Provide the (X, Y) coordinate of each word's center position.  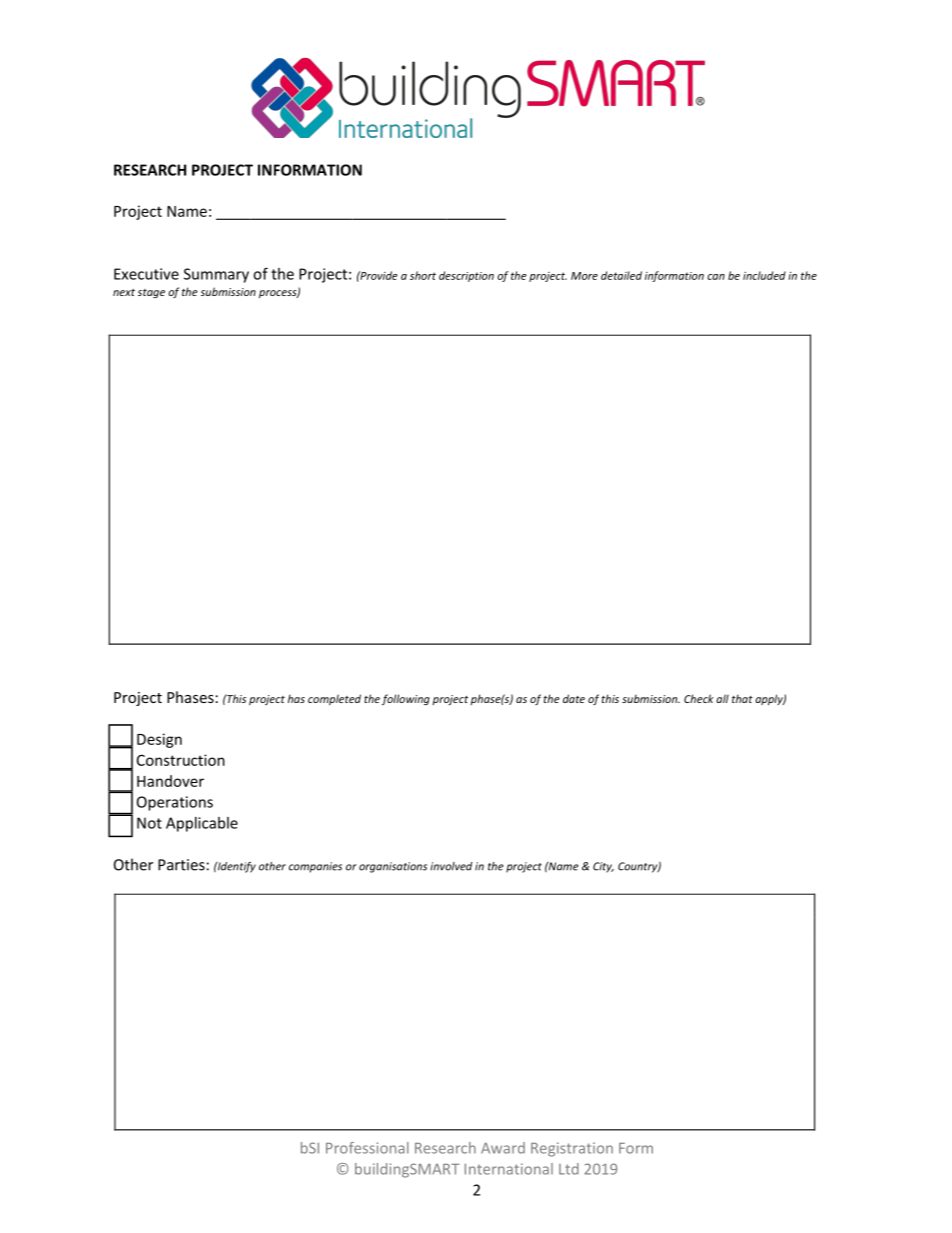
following (406, 699)
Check (699, 698)
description (466, 276)
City (603, 867)
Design (159, 740)
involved (451, 866)
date (574, 698)
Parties (181, 865)
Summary (216, 275)
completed (334, 699)
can (716, 277)
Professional (367, 1148)
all (722, 698)
